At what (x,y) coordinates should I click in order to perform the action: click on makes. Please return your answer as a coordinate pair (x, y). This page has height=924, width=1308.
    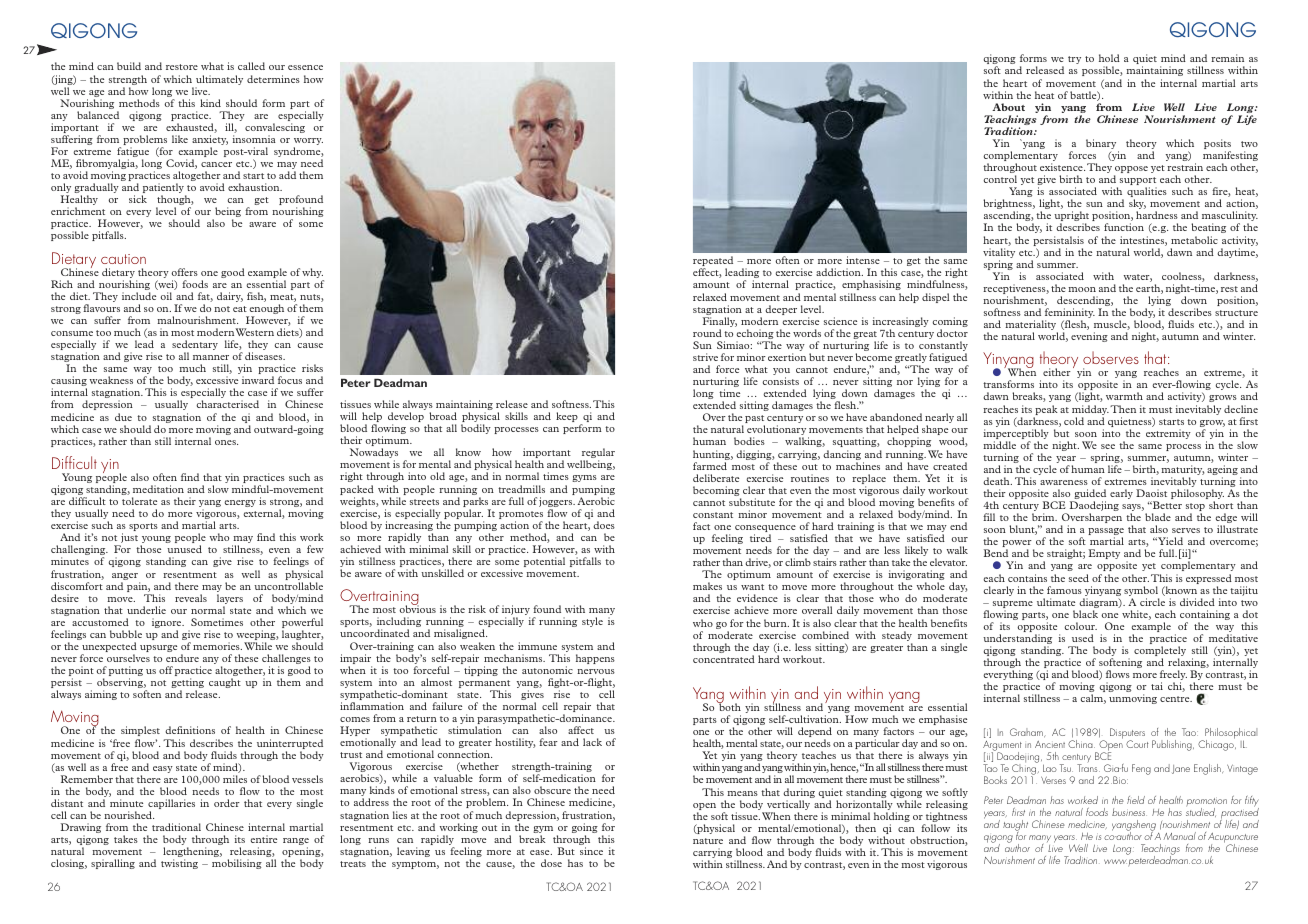
    Looking at the image, I should click on (707, 586).
